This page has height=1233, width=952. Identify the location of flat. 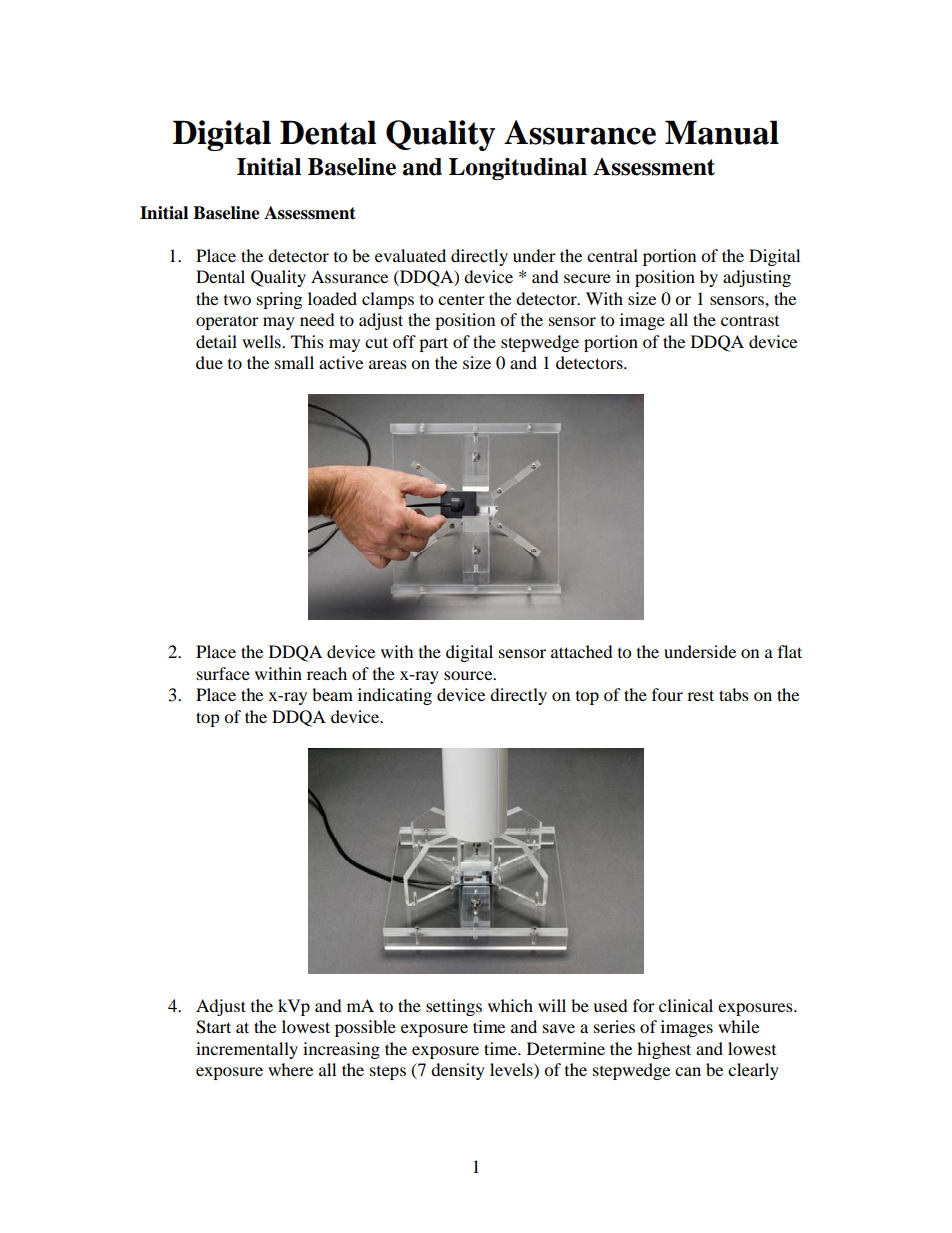
(790, 651).
